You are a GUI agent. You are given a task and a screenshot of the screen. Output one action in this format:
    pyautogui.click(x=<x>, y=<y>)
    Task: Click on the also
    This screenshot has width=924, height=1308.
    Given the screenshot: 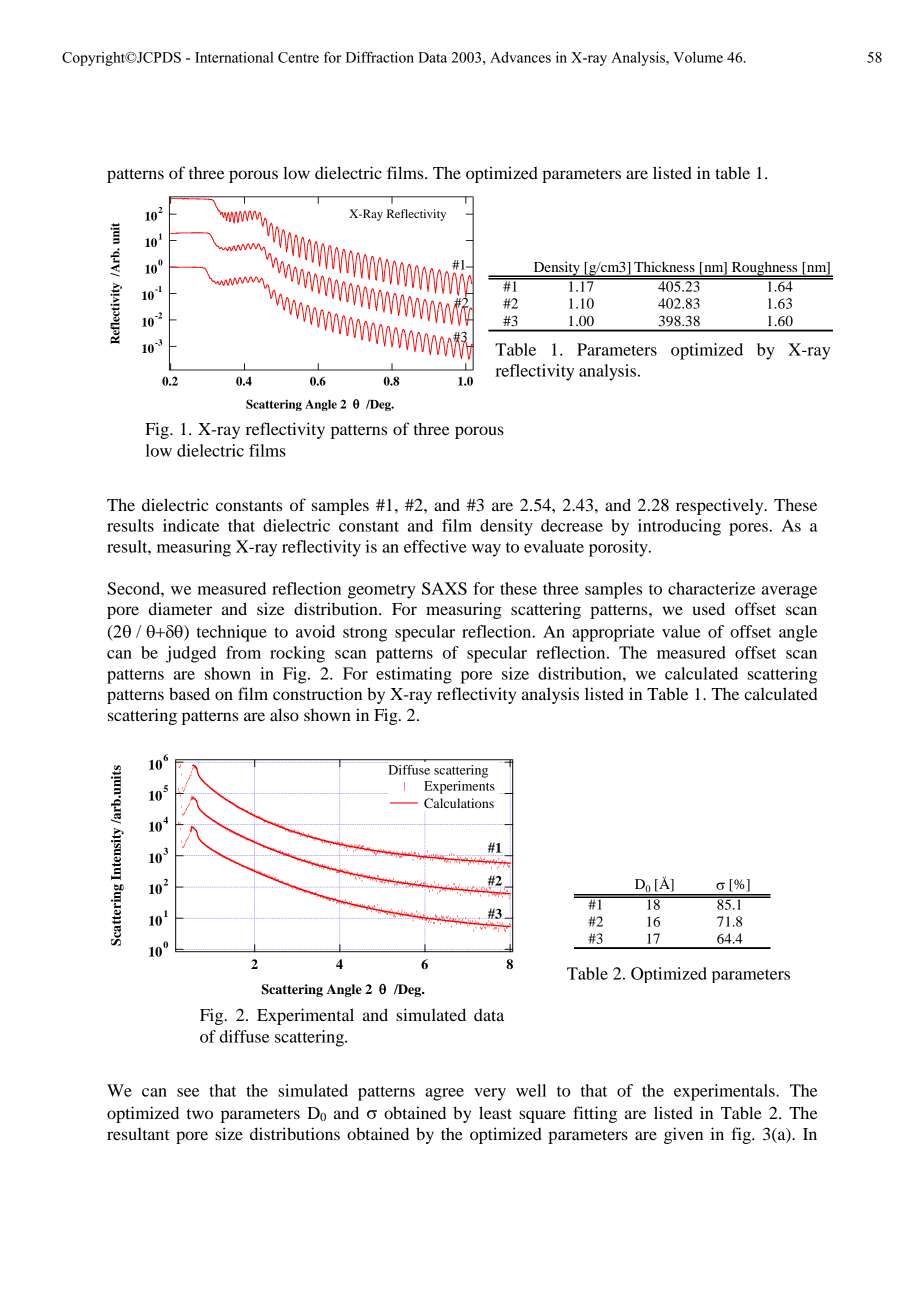 What is the action you would take?
    pyautogui.click(x=284, y=714)
